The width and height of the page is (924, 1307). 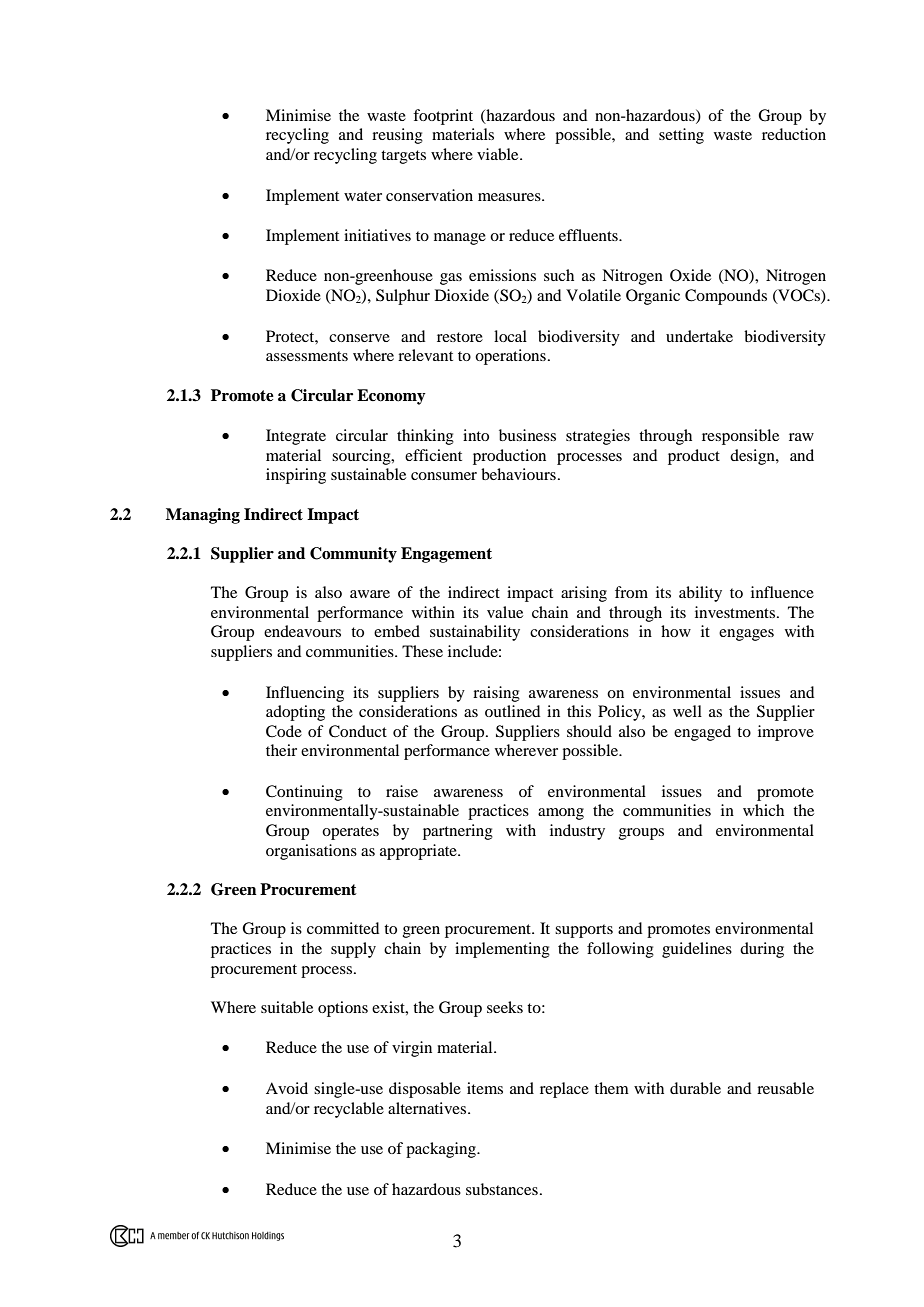 I want to click on viable, so click(x=499, y=154).
